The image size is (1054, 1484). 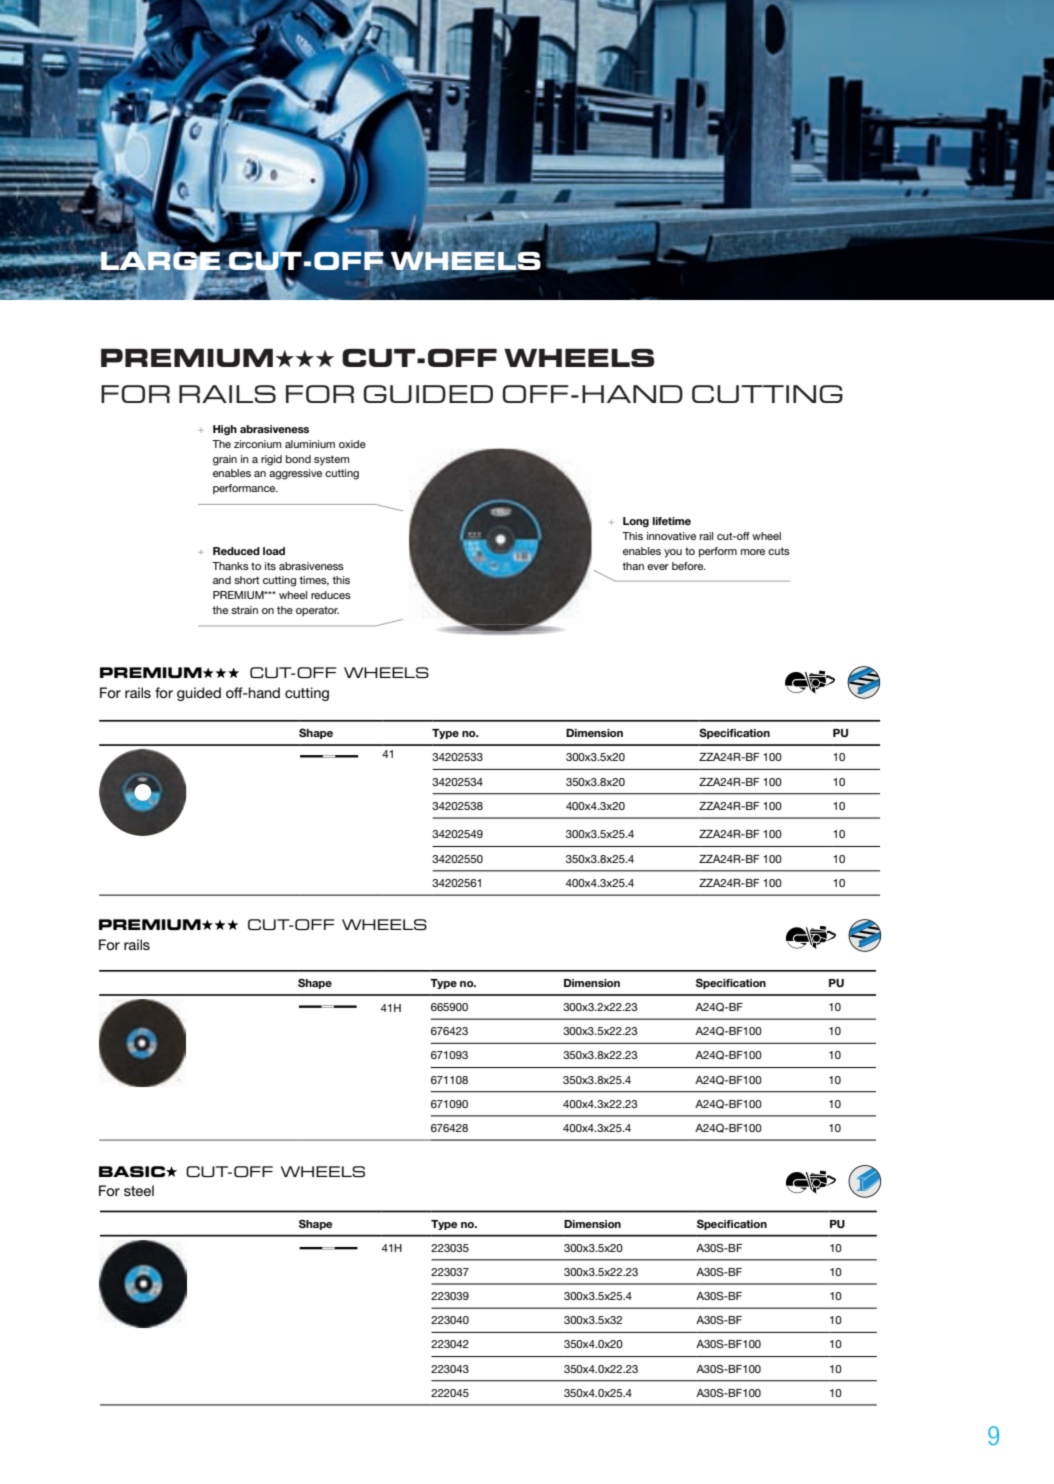 I want to click on reduces, so click(x=331, y=595).
